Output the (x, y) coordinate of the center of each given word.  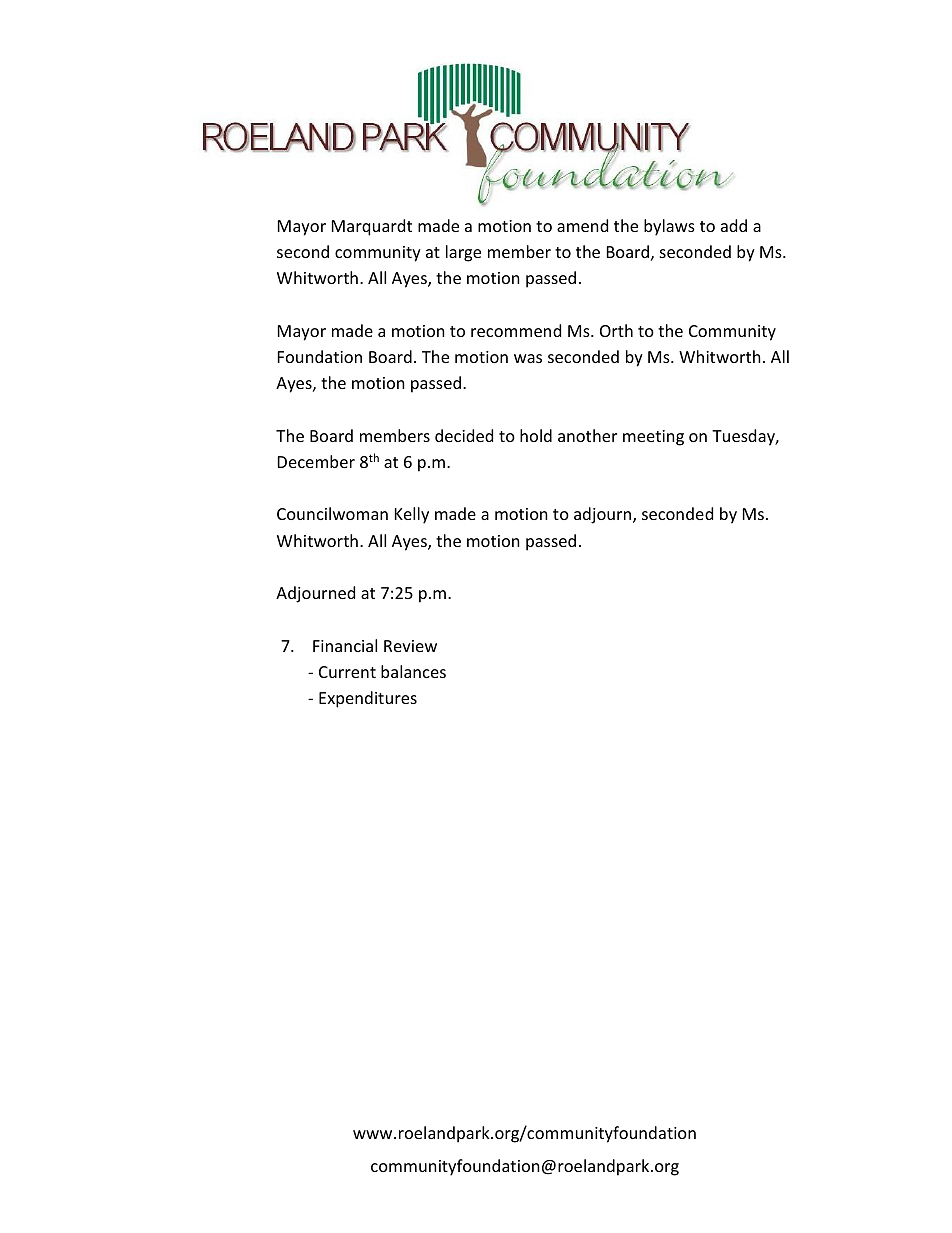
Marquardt (372, 227)
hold (536, 435)
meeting (653, 438)
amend (582, 225)
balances (413, 671)
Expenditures (368, 699)
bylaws (669, 227)
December (316, 461)
